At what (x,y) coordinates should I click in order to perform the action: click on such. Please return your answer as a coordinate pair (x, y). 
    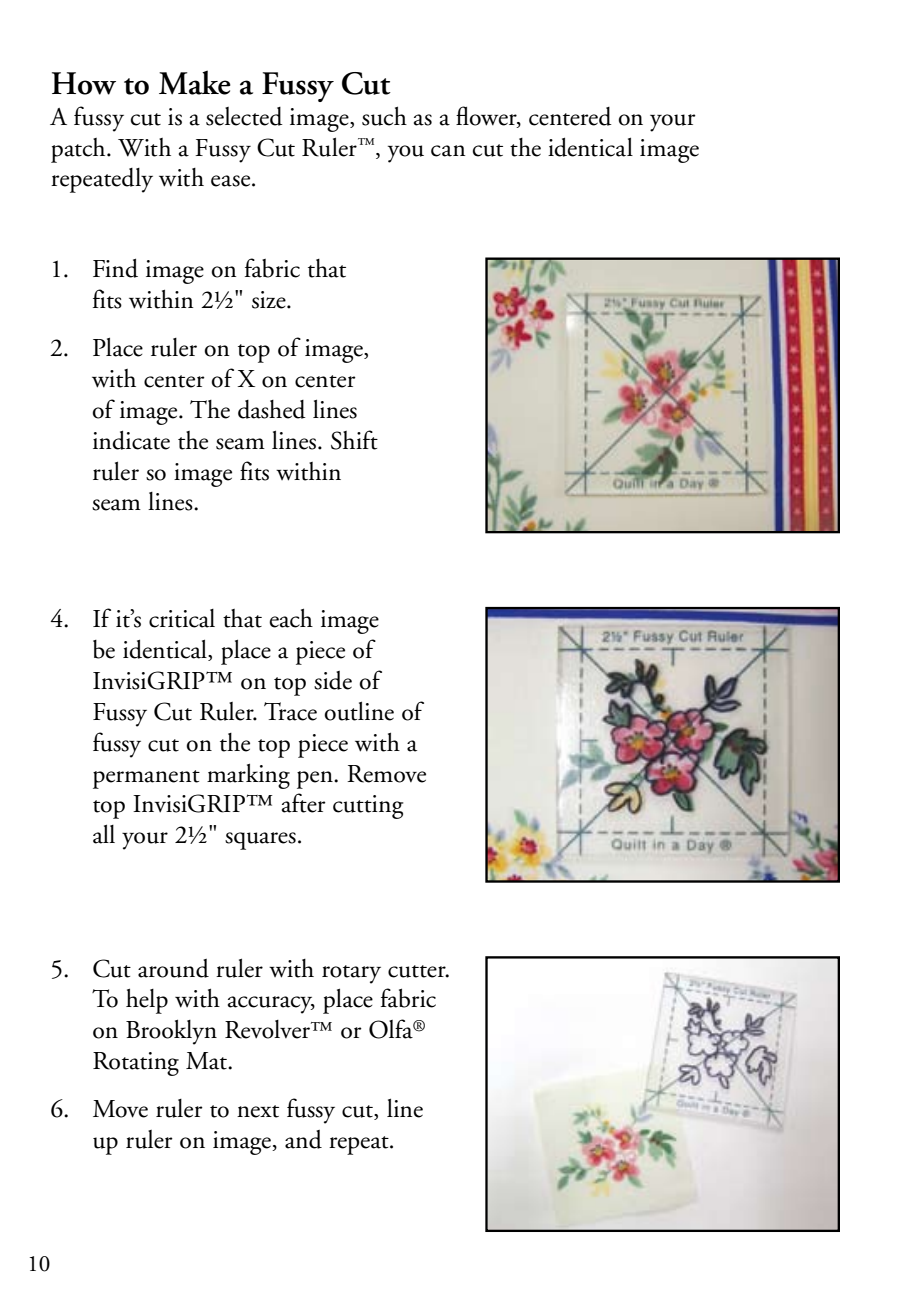
    Looking at the image, I should click on (384, 116).
